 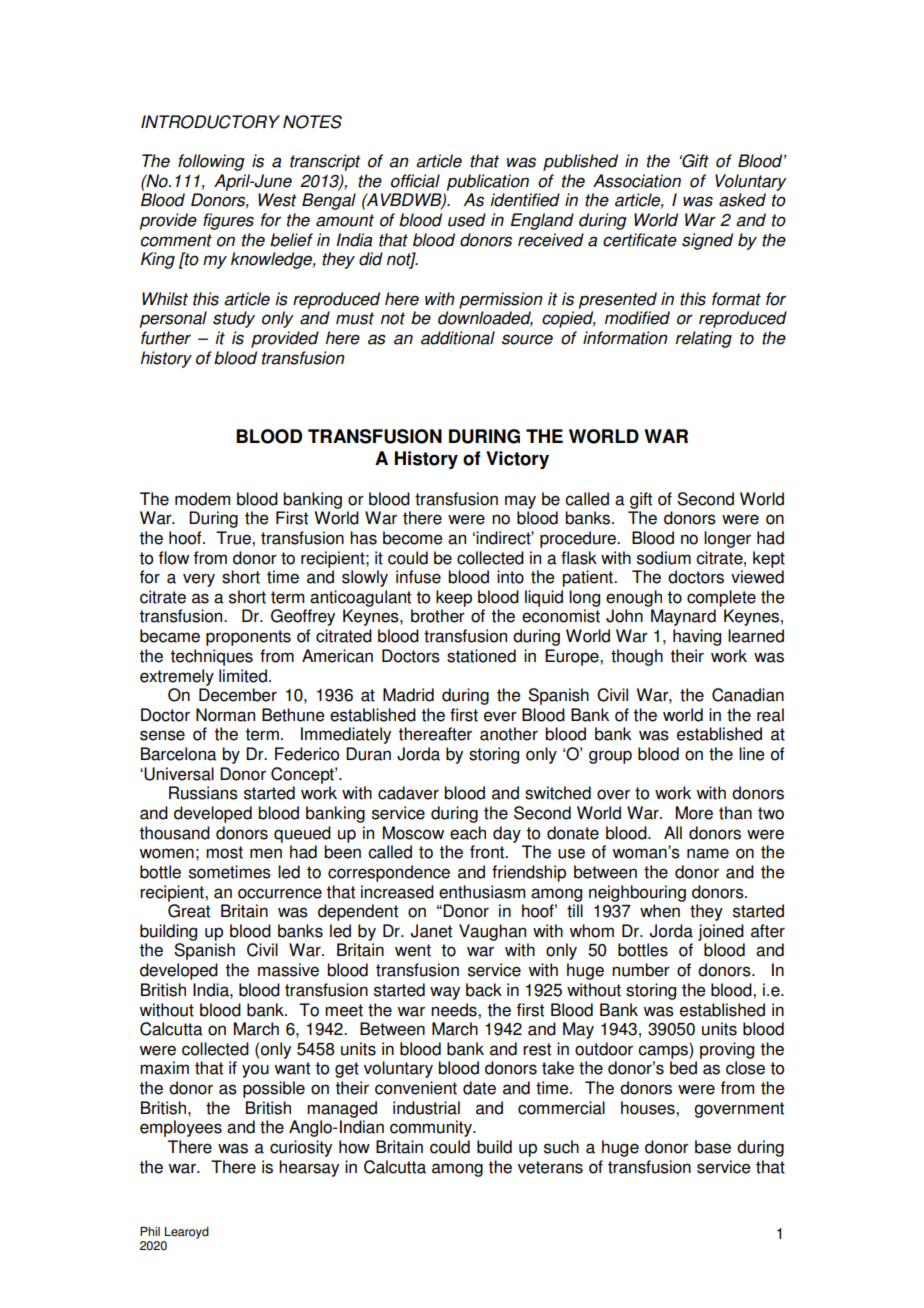 What do you see at coordinates (431, 931) in the screenshot?
I see `Janet` at bounding box center [431, 931].
